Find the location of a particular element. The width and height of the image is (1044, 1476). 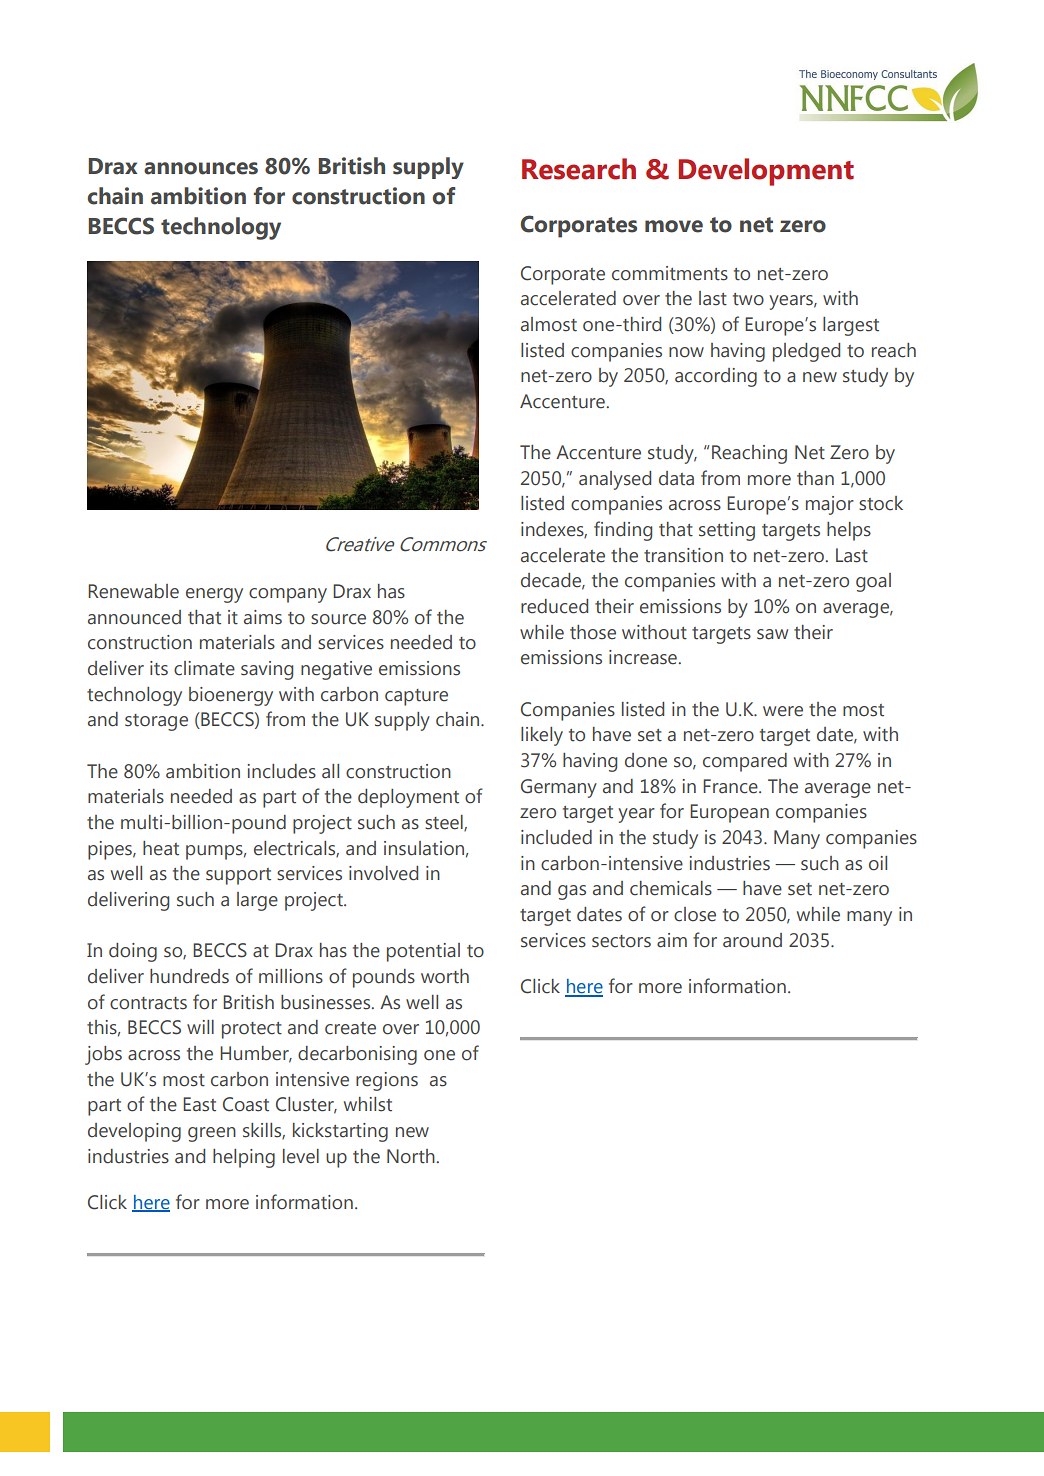

announces is located at coordinates (201, 168).
